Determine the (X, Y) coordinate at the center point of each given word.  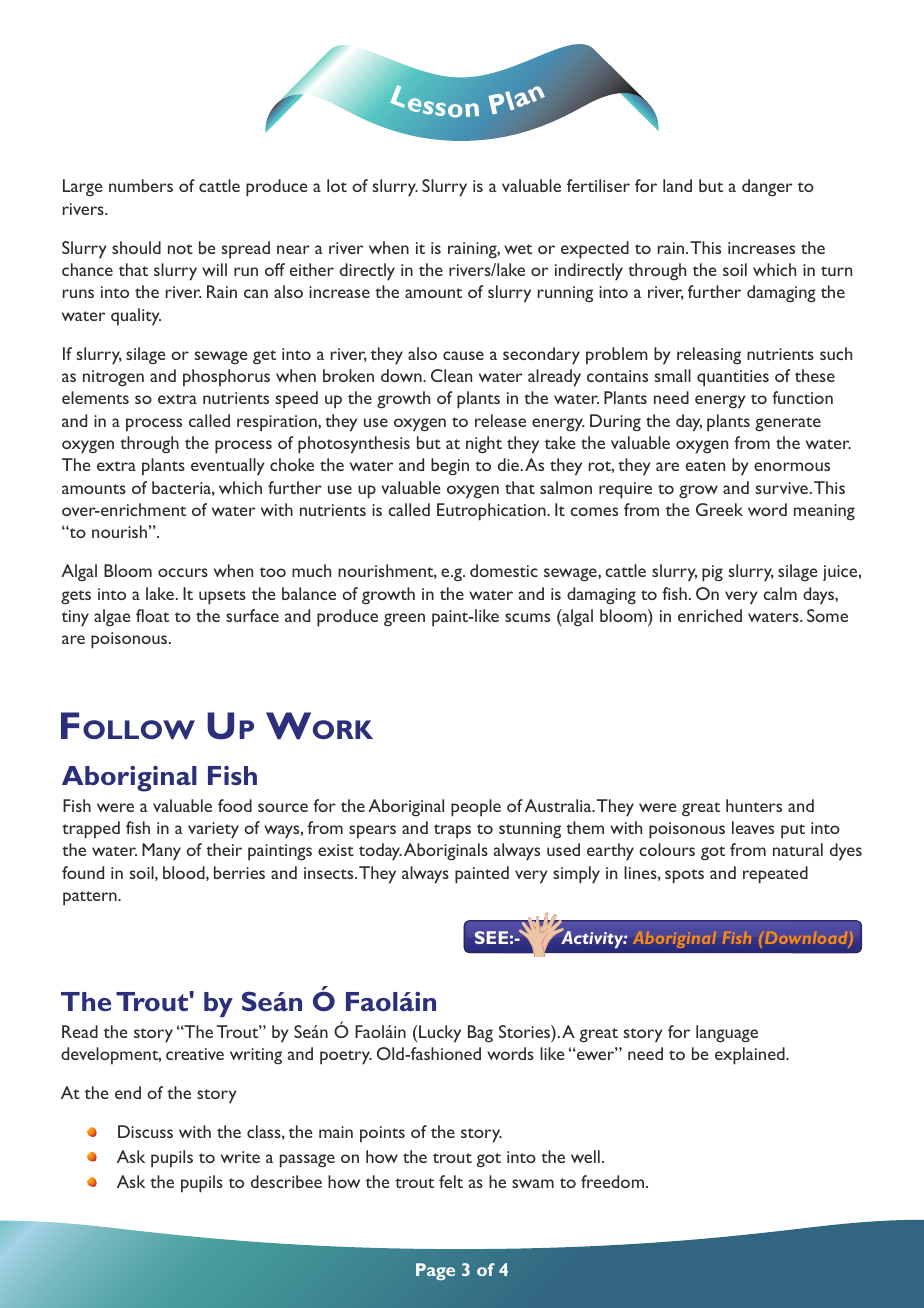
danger (767, 187)
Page (435, 1271)
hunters (754, 805)
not (180, 249)
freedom (612, 1181)
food (235, 805)
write (240, 1157)
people (476, 808)
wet (518, 249)
